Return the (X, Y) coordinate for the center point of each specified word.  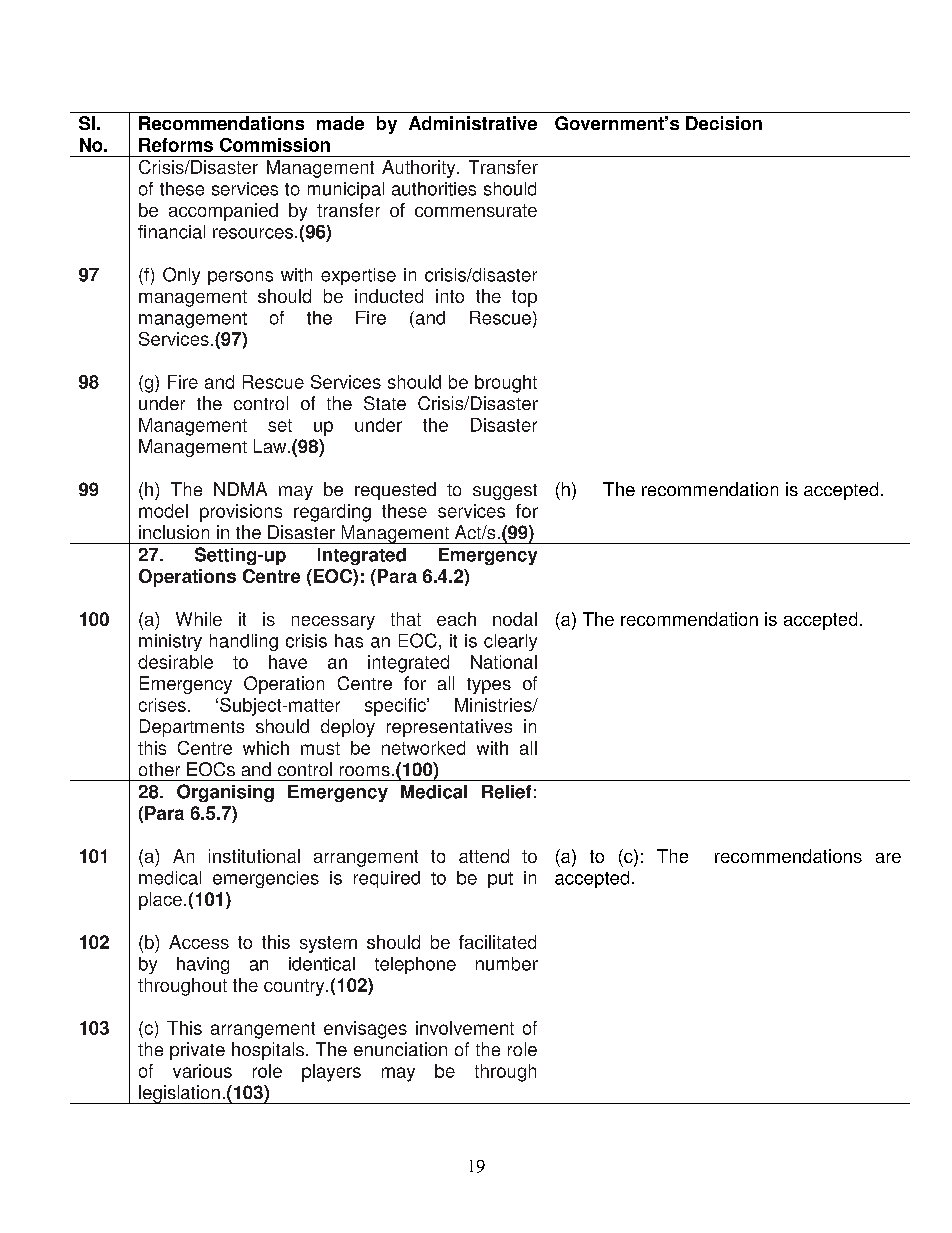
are (888, 858)
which (266, 748)
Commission (275, 145)
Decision (724, 123)
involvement (465, 1028)
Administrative (473, 123)
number (507, 964)
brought (506, 384)
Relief (506, 792)
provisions (241, 513)
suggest (505, 492)
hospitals (269, 1051)
